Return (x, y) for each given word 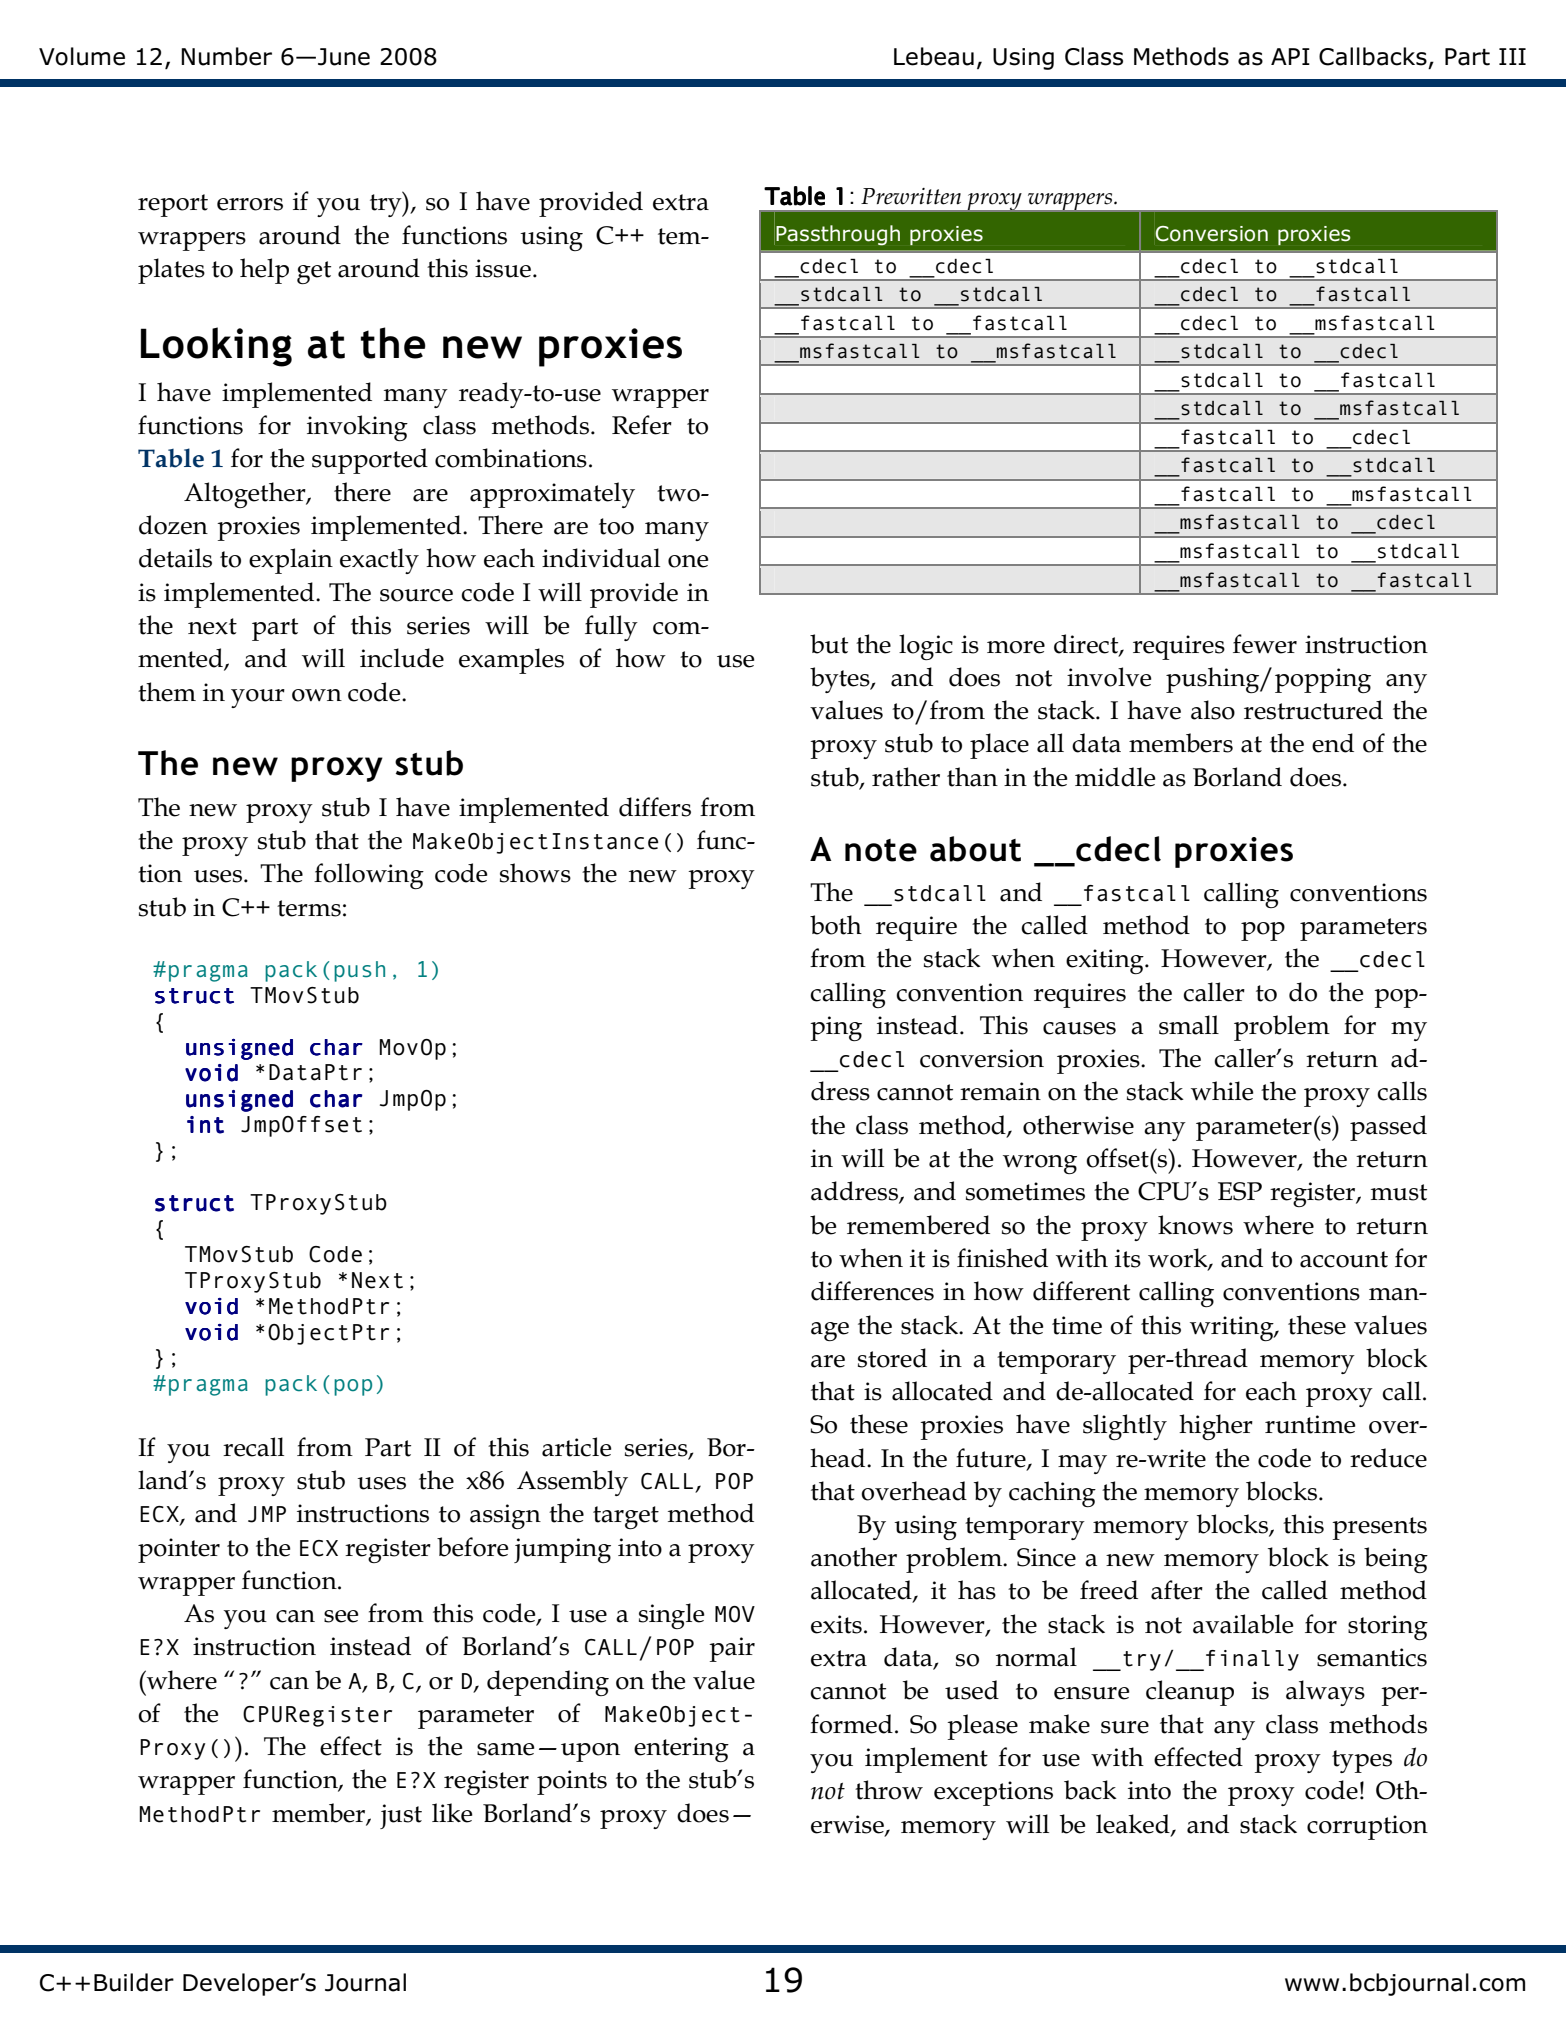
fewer (1265, 644)
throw (889, 1790)
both (836, 925)
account (1344, 1259)
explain (291, 561)
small (1189, 1025)
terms (309, 908)
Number (226, 56)
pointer (179, 1550)
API (1290, 56)
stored (892, 1358)
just (401, 1816)
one (688, 561)
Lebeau (934, 56)
